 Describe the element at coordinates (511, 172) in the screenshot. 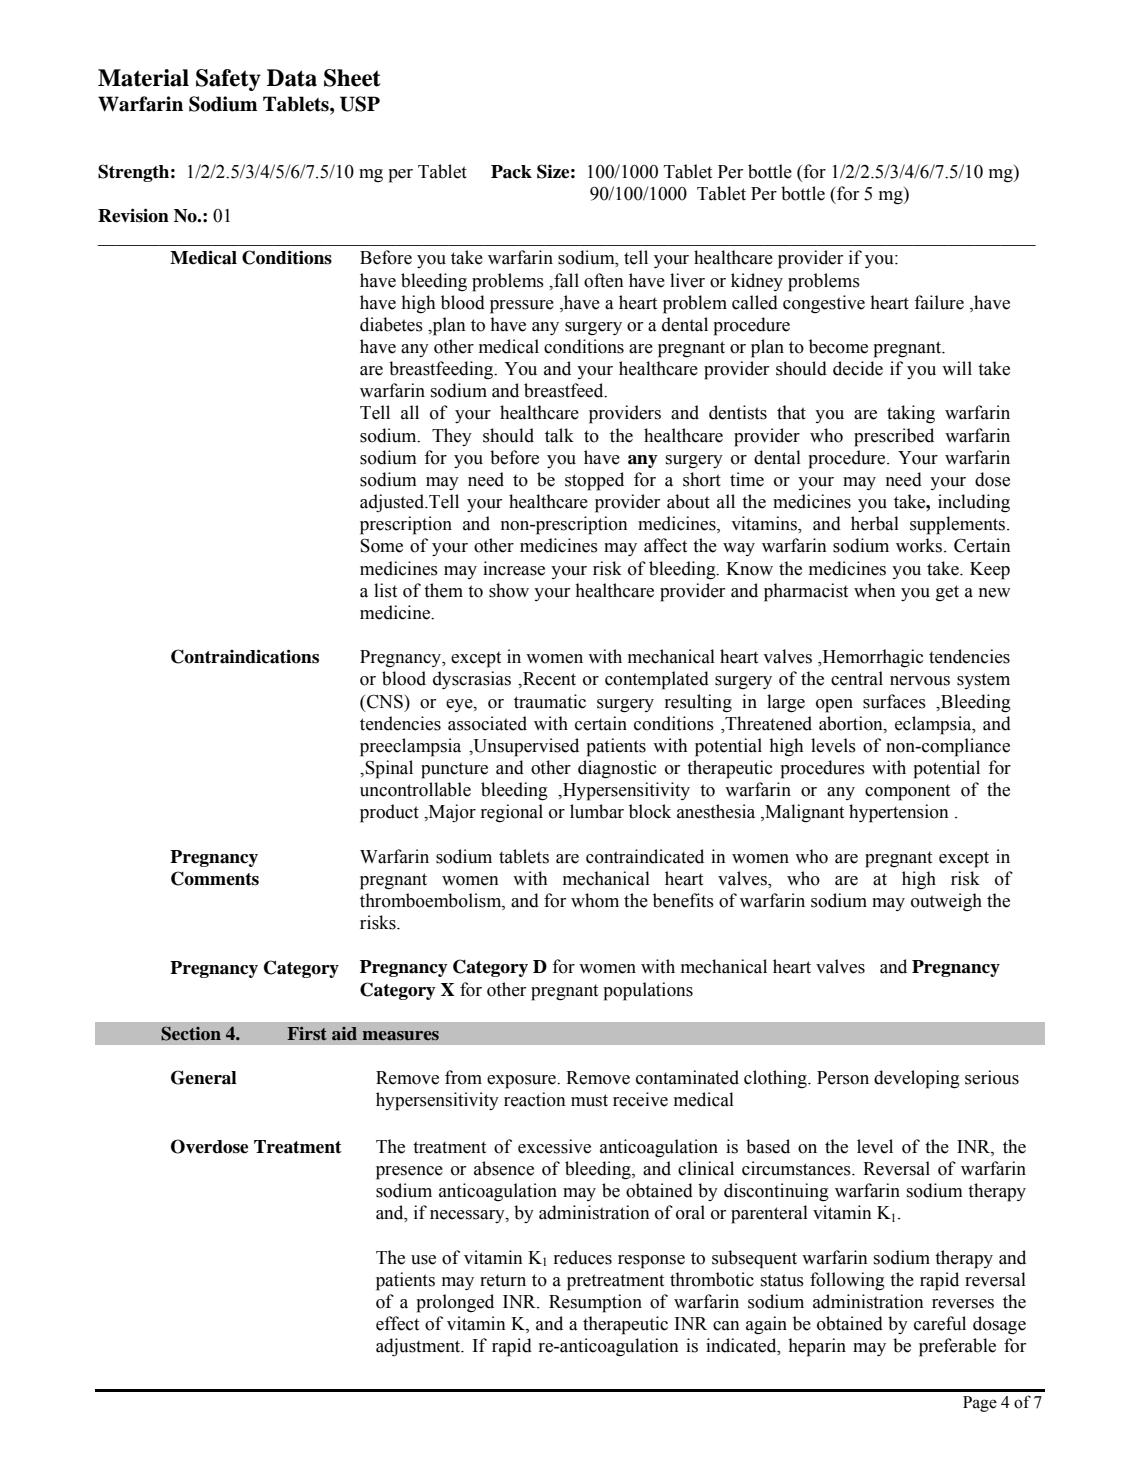

I see `Pack` at that location.
